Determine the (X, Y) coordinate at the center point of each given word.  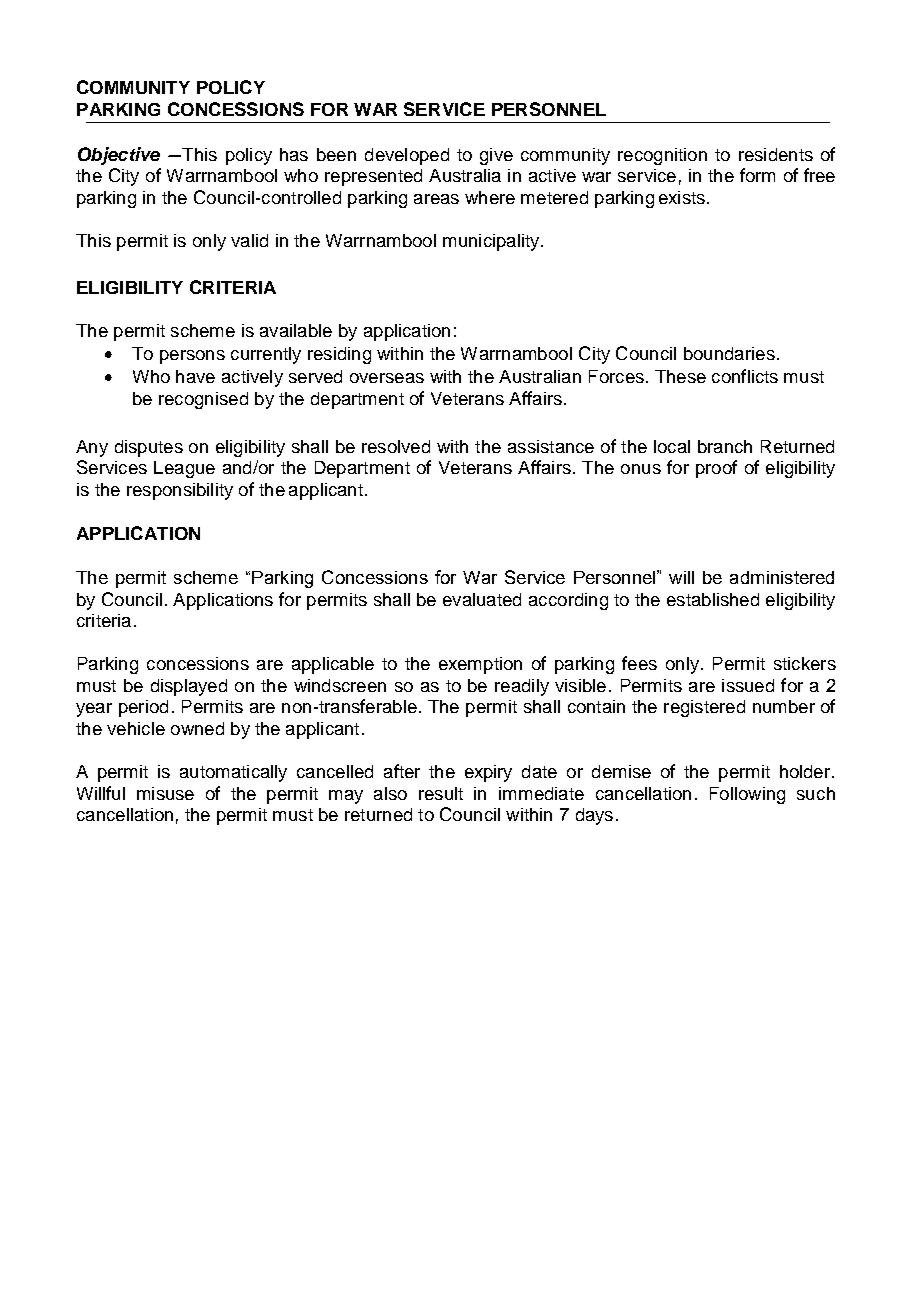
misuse (165, 793)
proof (716, 469)
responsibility (180, 491)
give (496, 156)
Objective (119, 156)
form (757, 175)
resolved (396, 446)
